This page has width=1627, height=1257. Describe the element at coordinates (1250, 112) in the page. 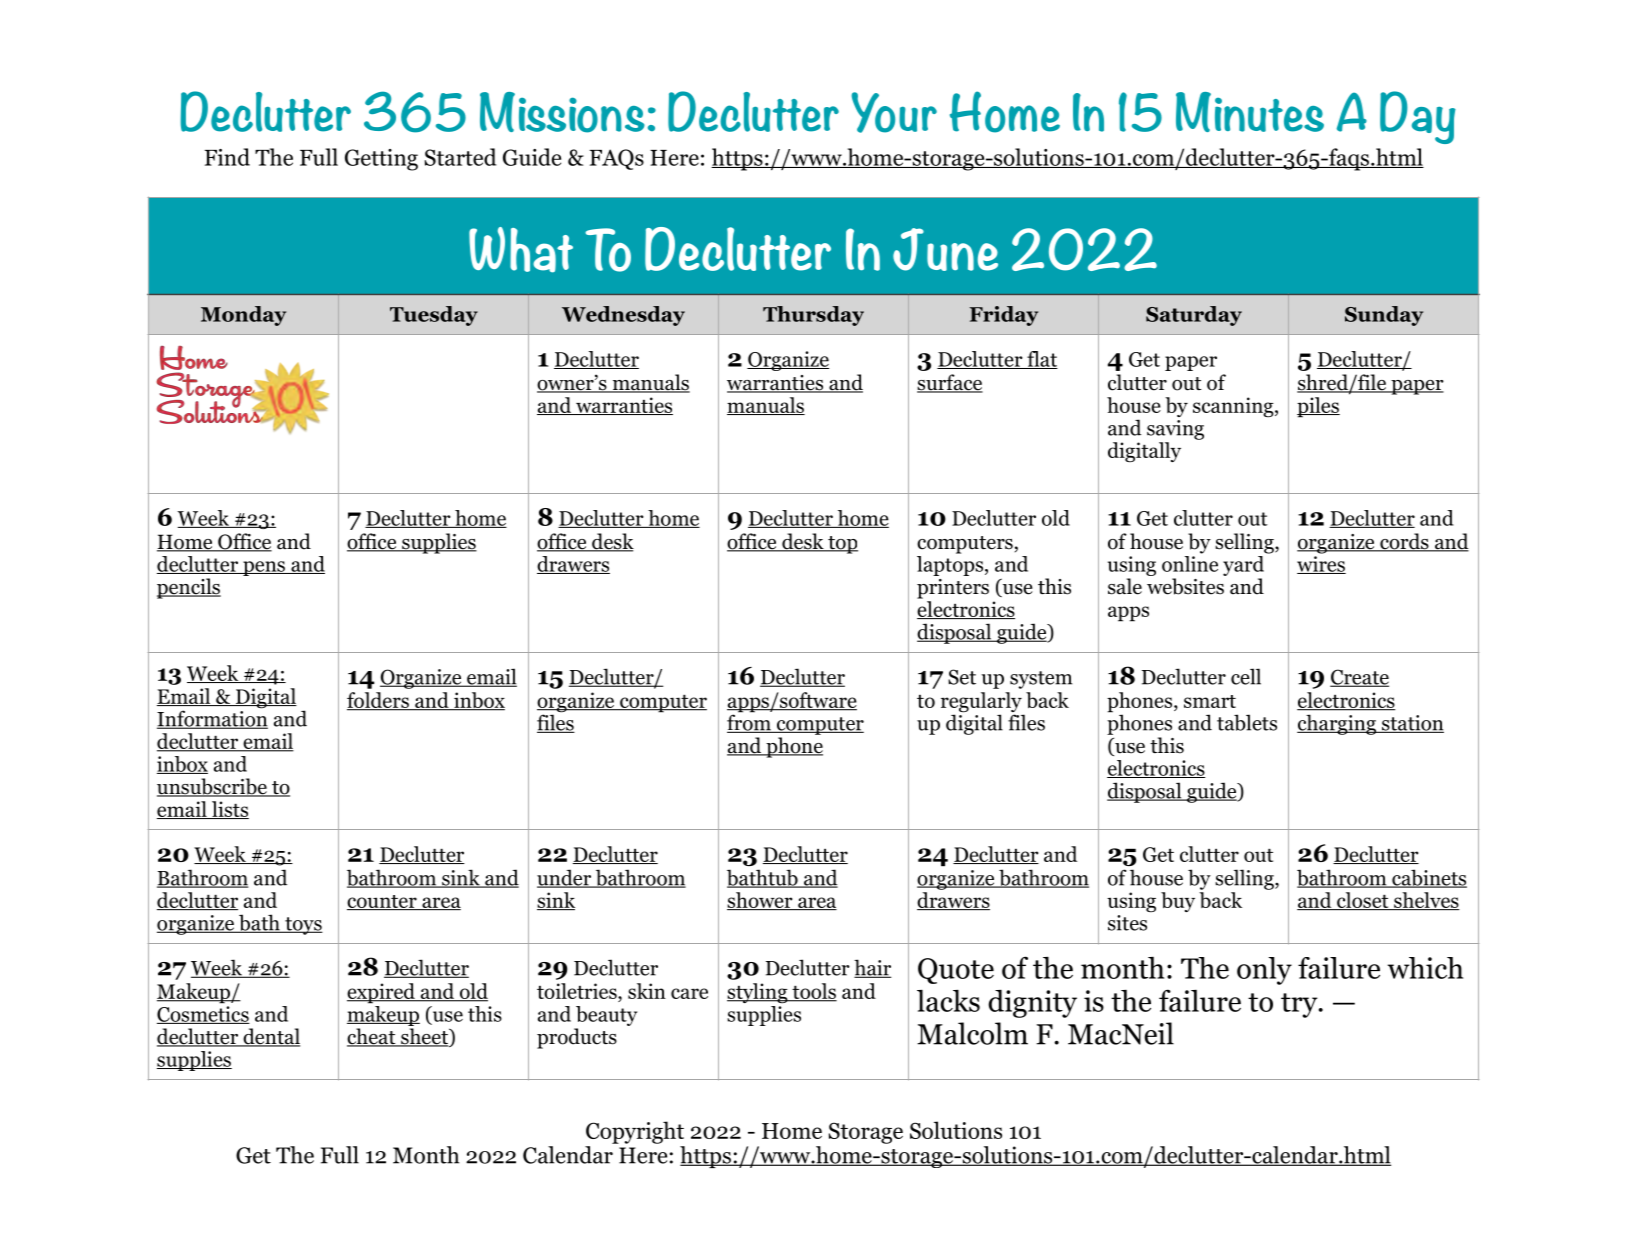

I see `Minutes` at that location.
